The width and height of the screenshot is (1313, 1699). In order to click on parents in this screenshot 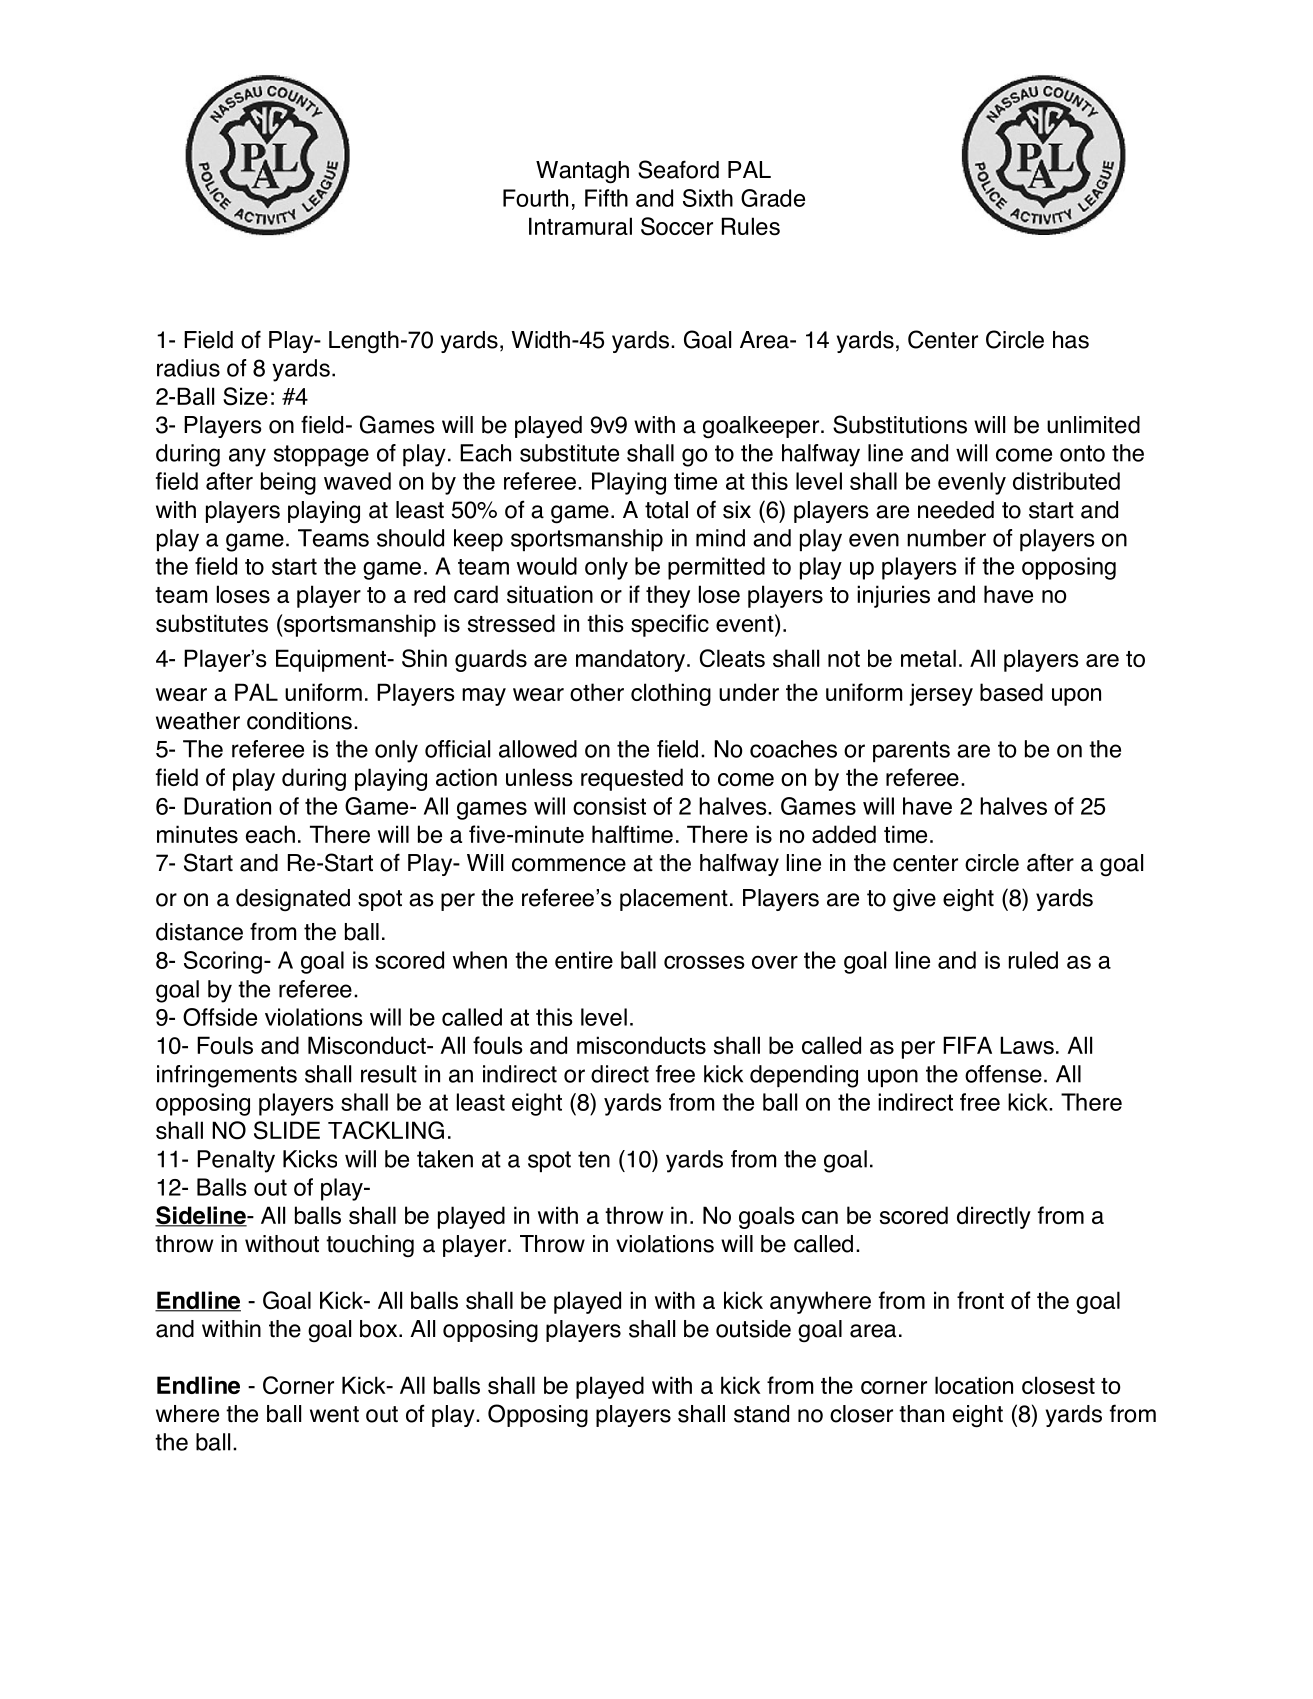, I will do `click(911, 751)`.
